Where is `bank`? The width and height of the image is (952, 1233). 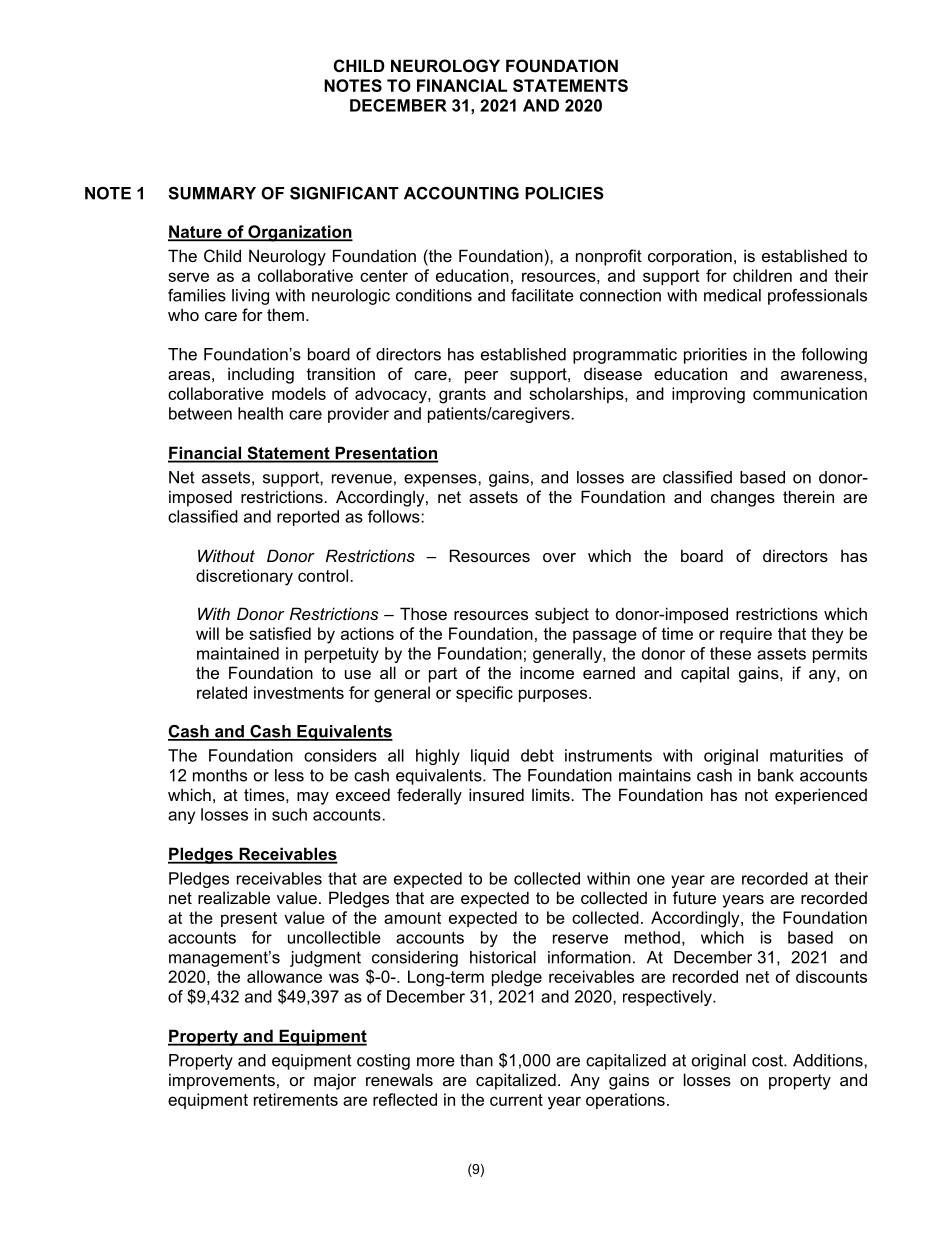 bank is located at coordinates (776, 775).
